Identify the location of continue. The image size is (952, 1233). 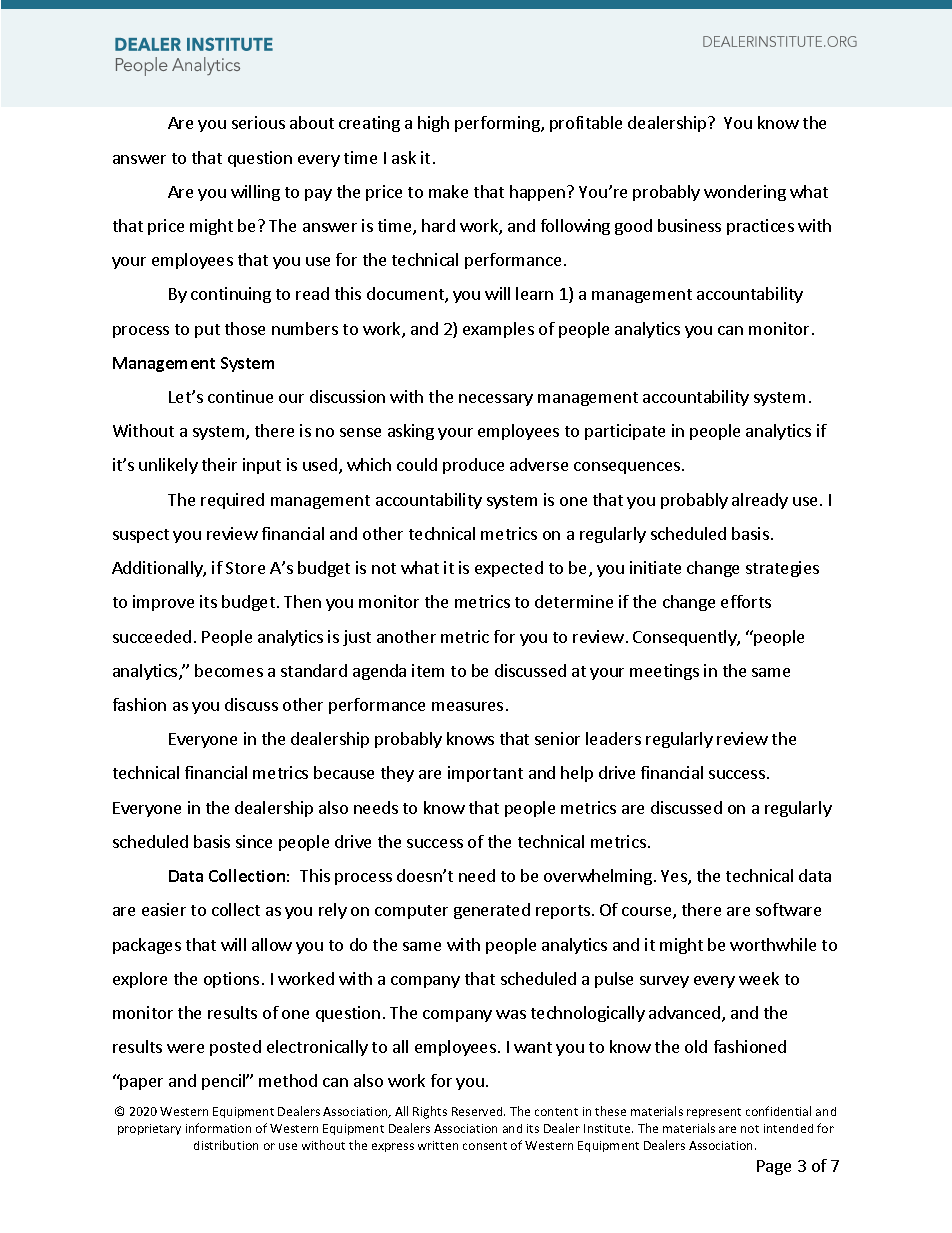
(240, 396).
